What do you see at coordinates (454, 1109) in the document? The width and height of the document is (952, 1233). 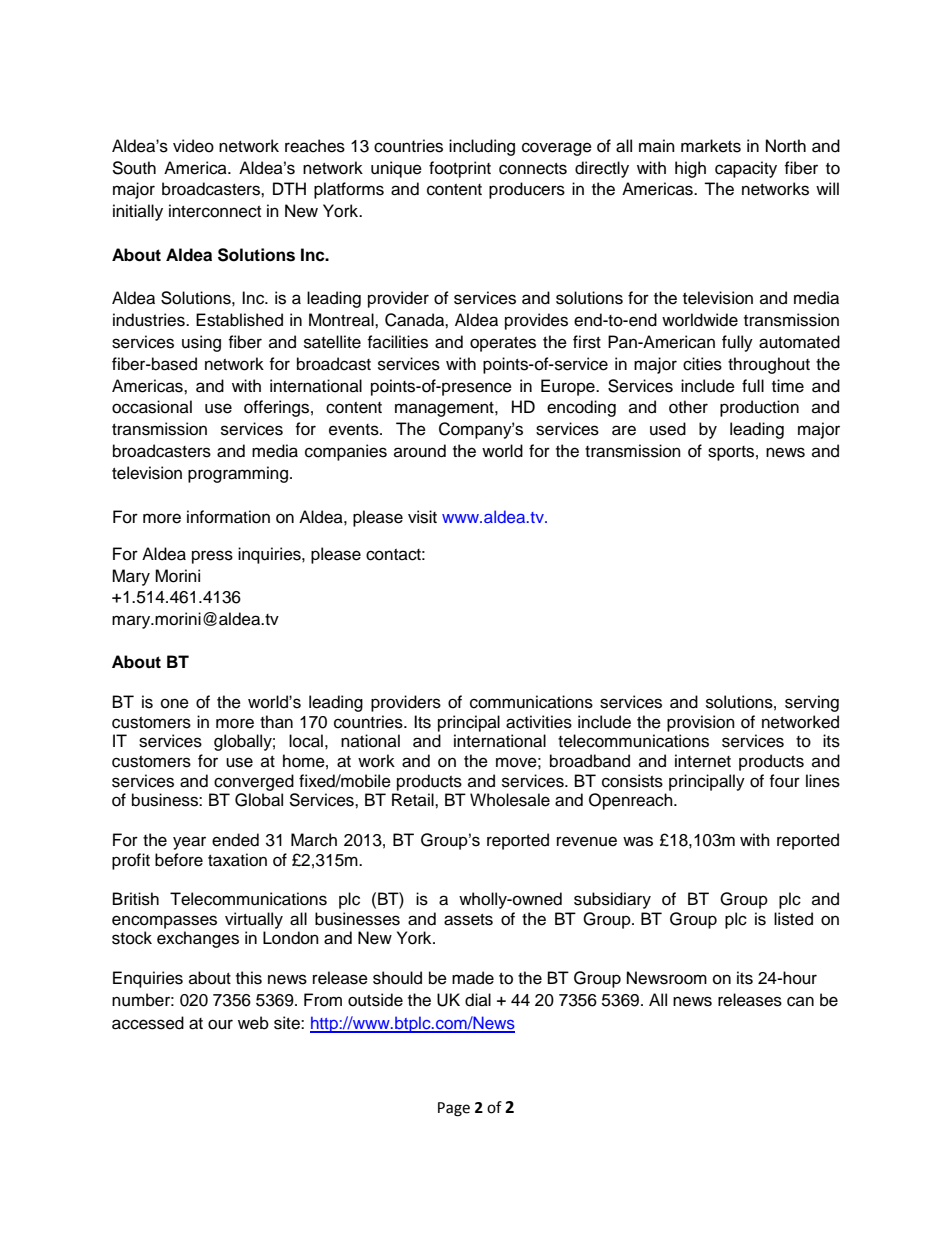 I see `Page` at bounding box center [454, 1109].
